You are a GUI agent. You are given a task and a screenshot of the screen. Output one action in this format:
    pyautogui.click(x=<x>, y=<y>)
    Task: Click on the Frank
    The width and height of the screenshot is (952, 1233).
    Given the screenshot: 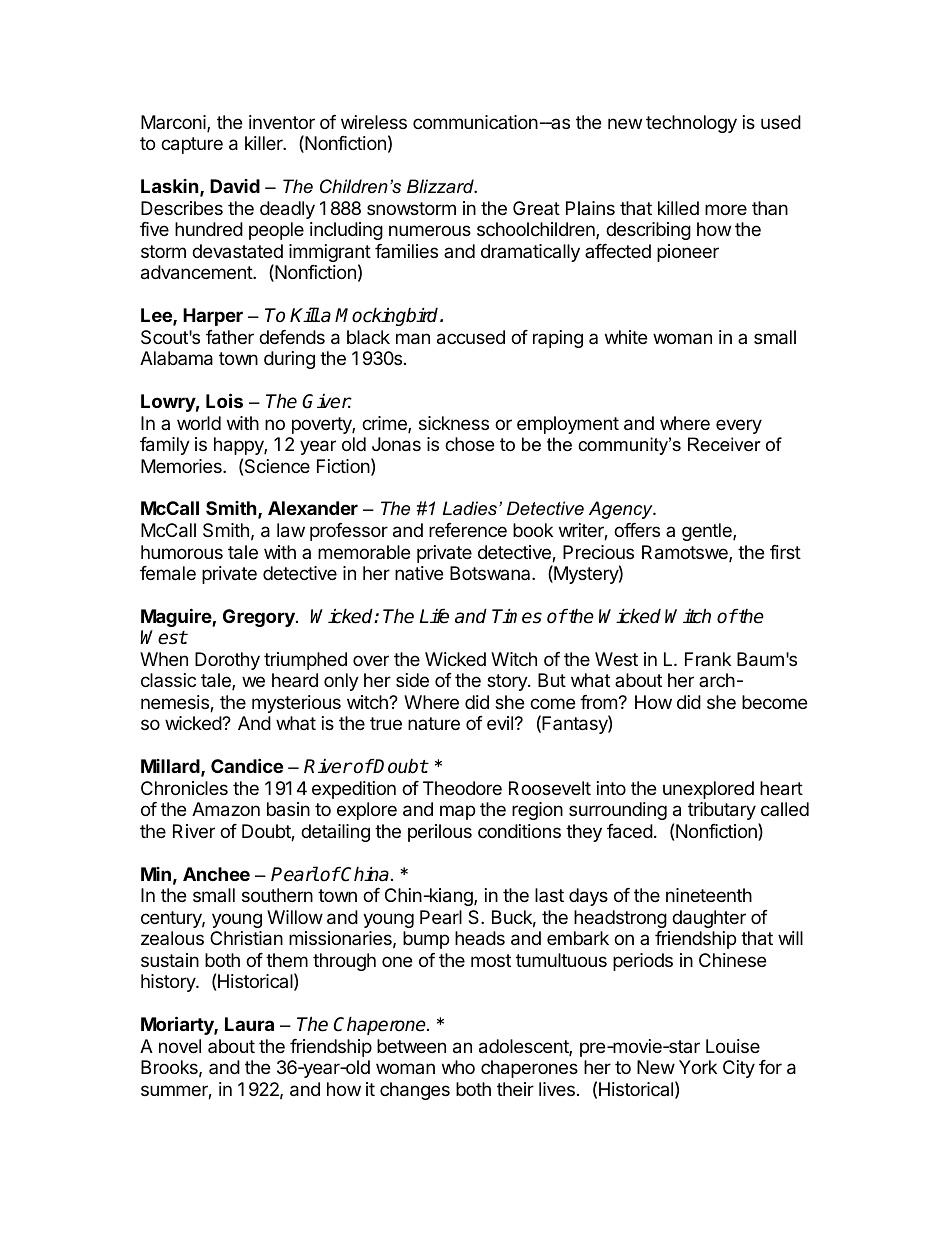 What is the action you would take?
    pyautogui.click(x=708, y=659)
